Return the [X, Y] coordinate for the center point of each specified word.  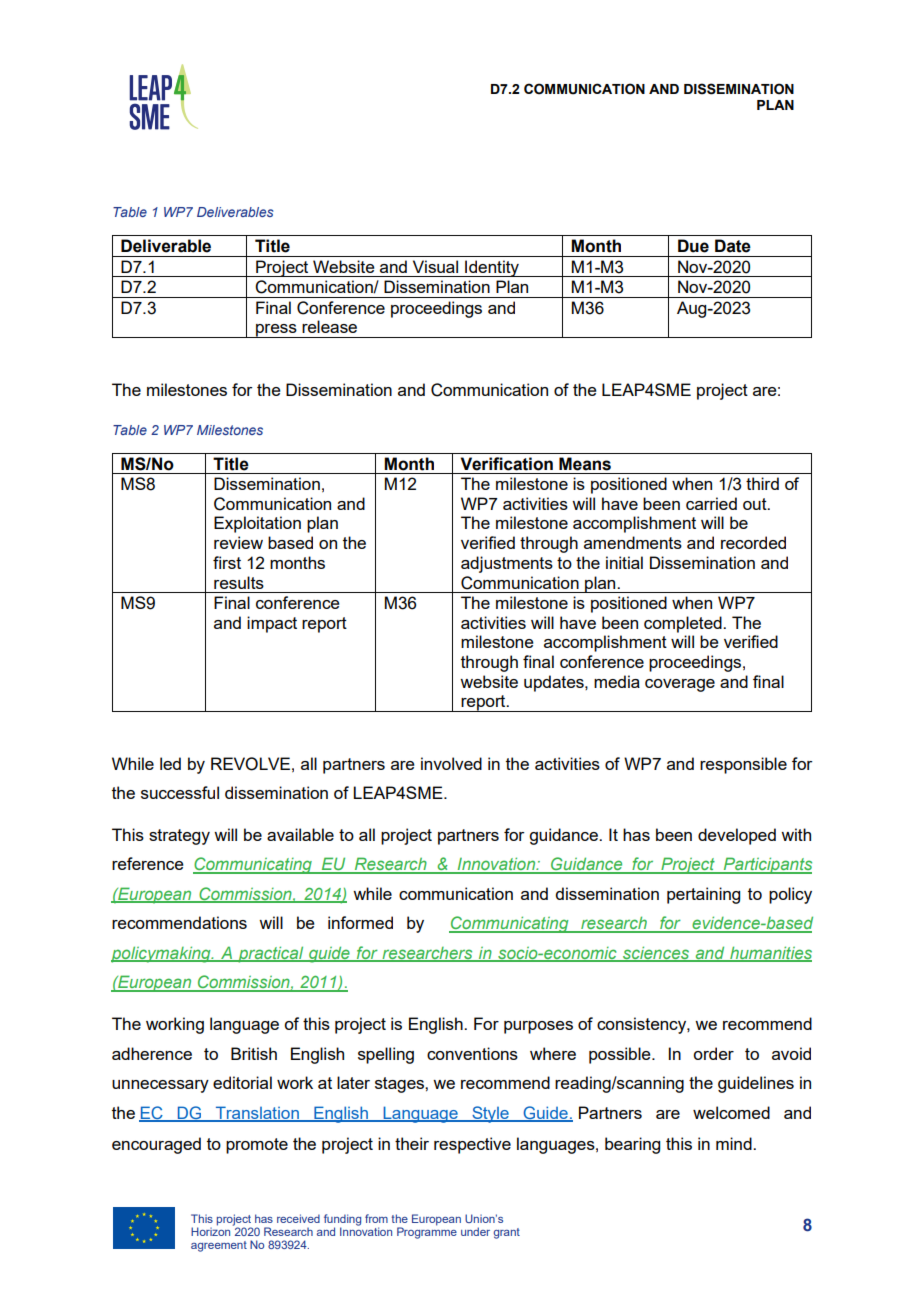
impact [272, 624]
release [329, 326]
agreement [219, 1246]
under [475, 1231]
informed [360, 922]
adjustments [507, 564]
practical [271, 954]
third [762, 483]
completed [684, 624]
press [276, 331]
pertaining [703, 895]
